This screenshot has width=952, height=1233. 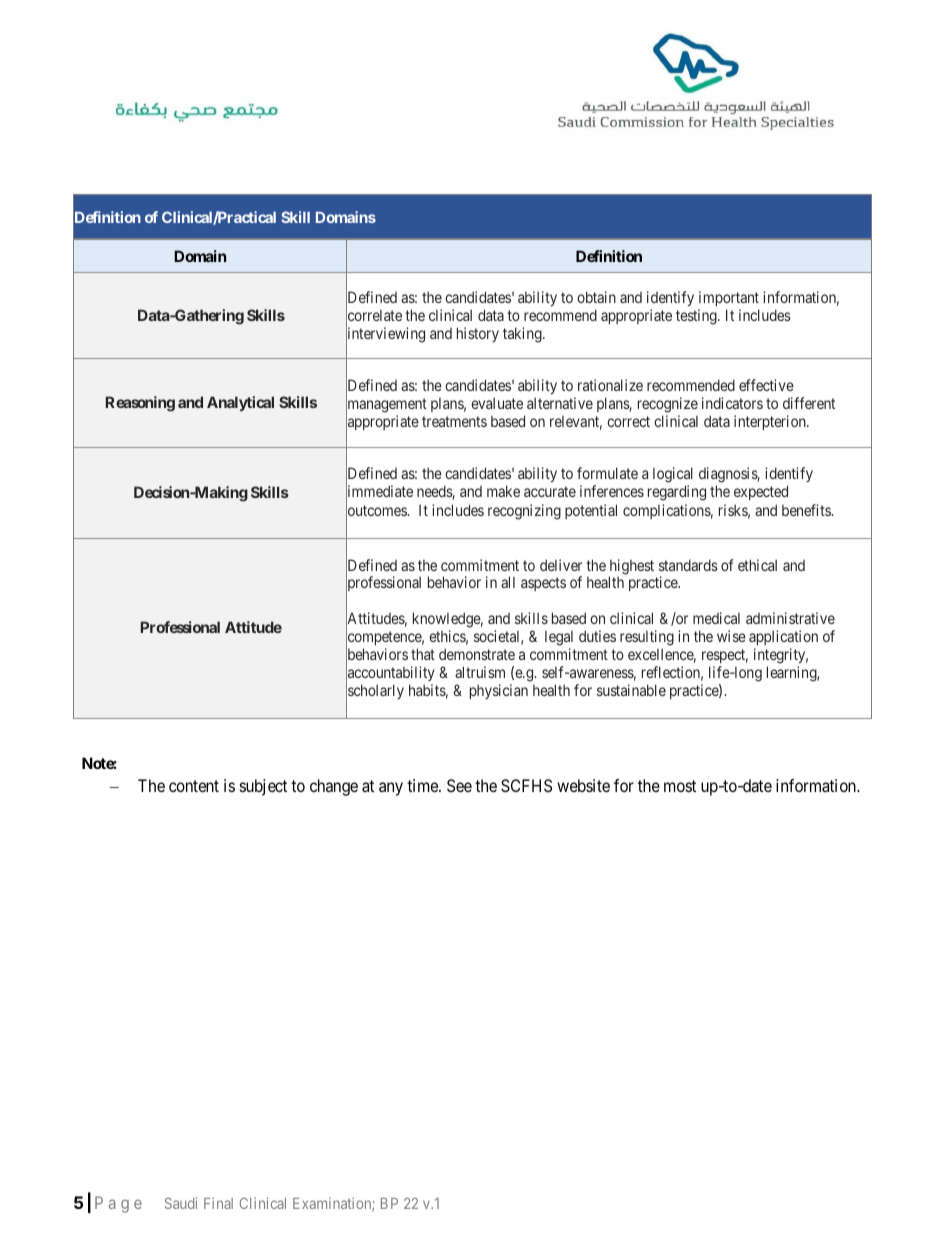 What do you see at coordinates (194, 786) in the screenshot?
I see `content` at bounding box center [194, 786].
